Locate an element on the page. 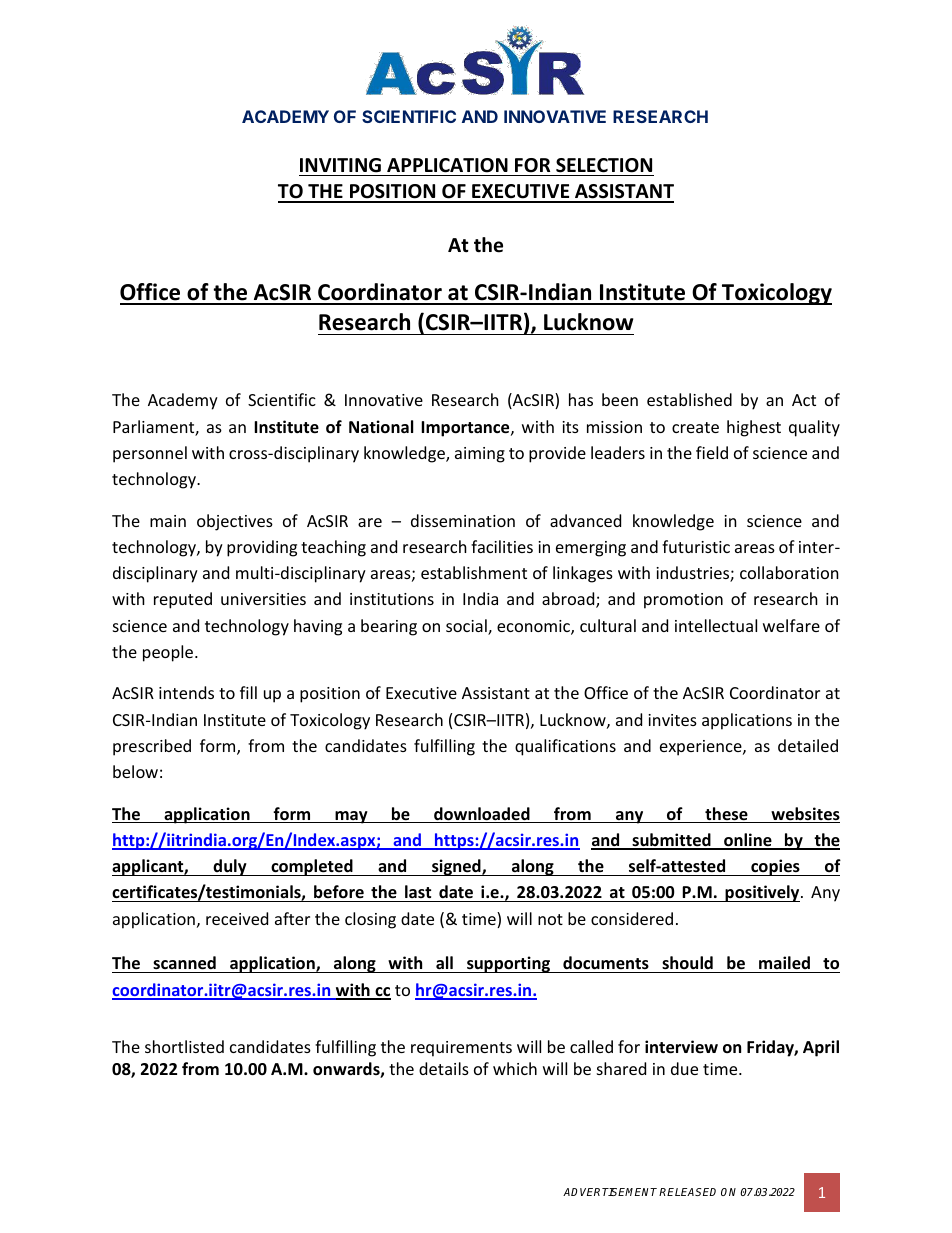  SELECTION is located at coordinates (604, 165).
